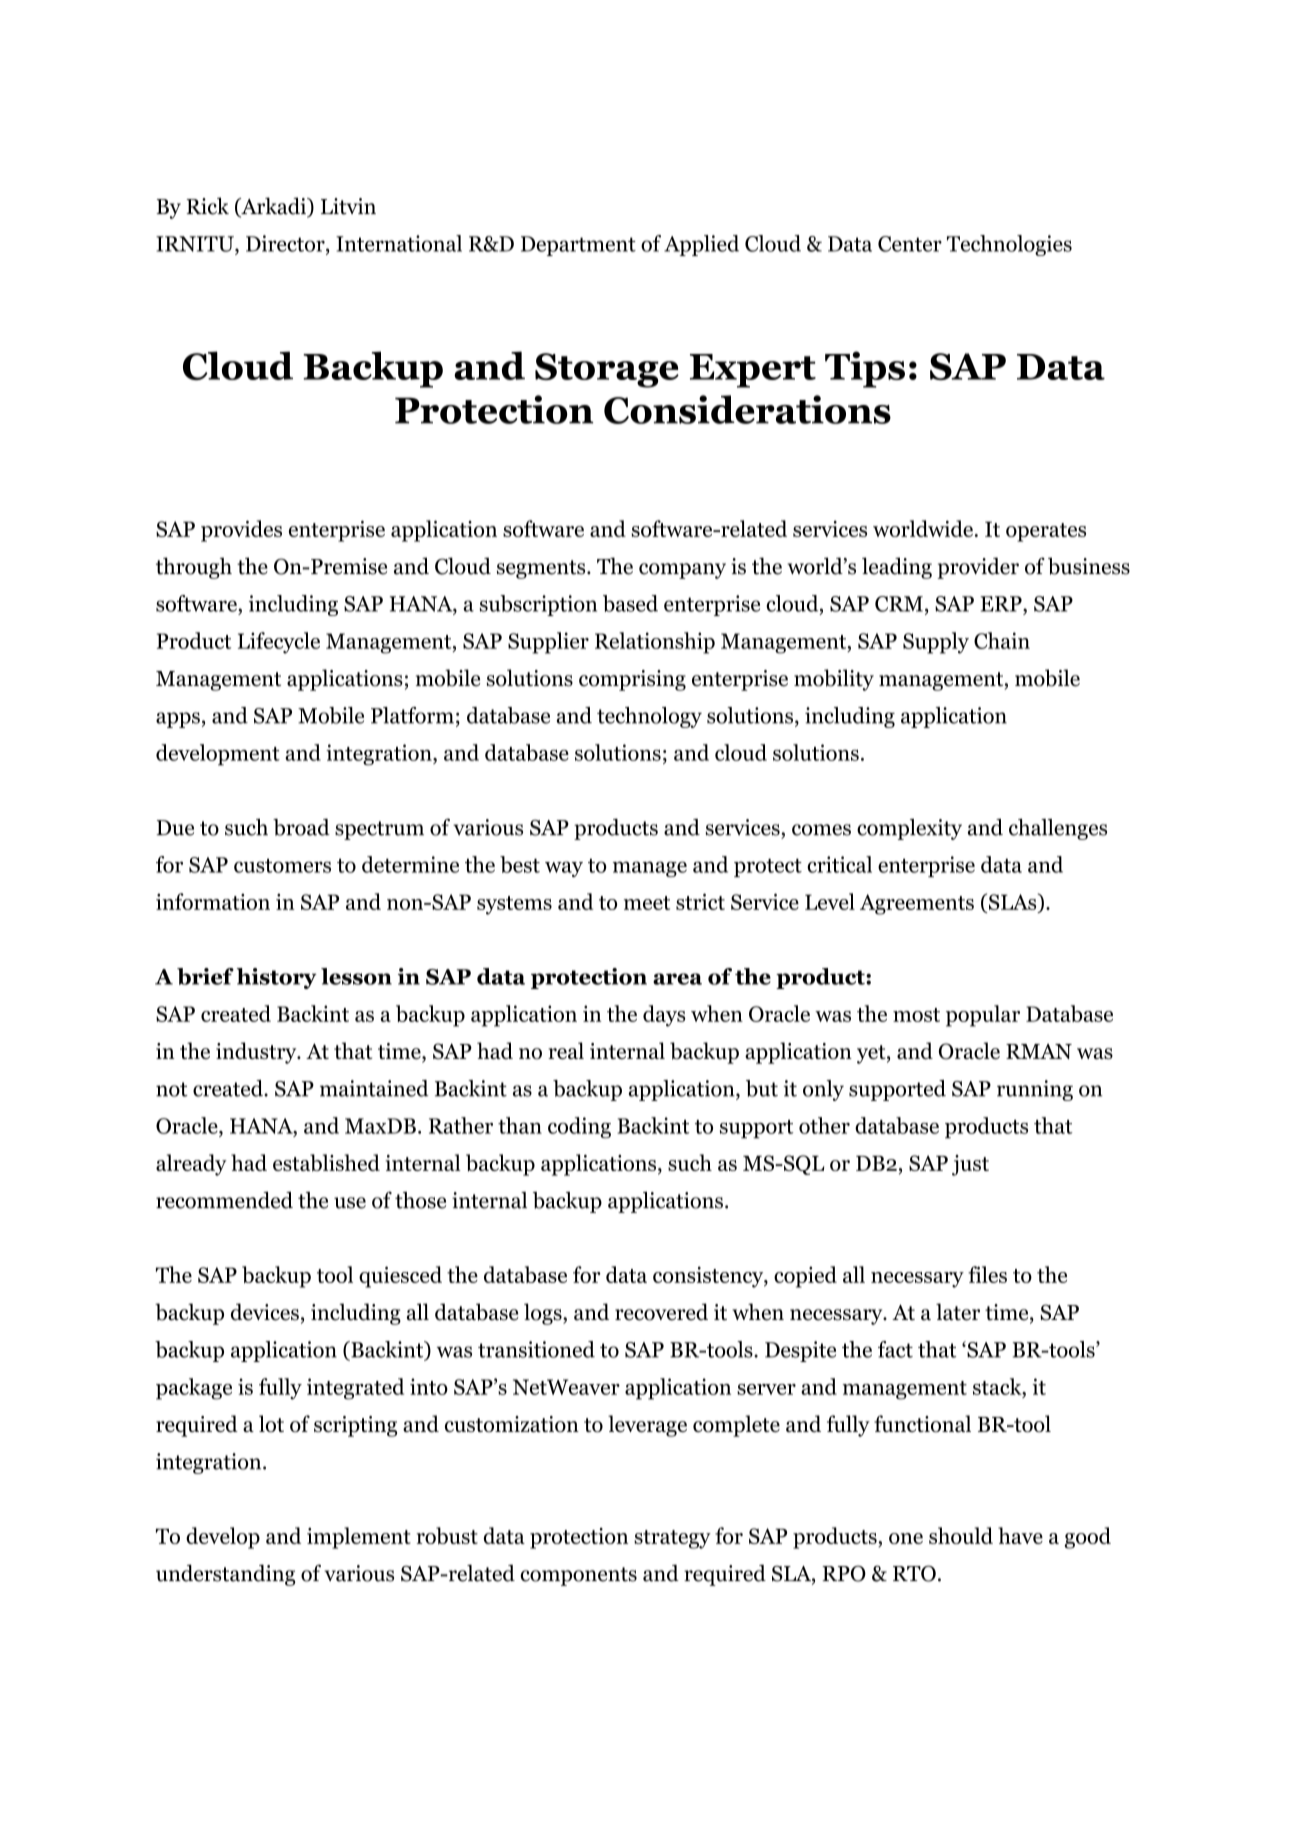 The height and width of the screenshot is (1823, 1290). I want to click on Department, so click(578, 246).
